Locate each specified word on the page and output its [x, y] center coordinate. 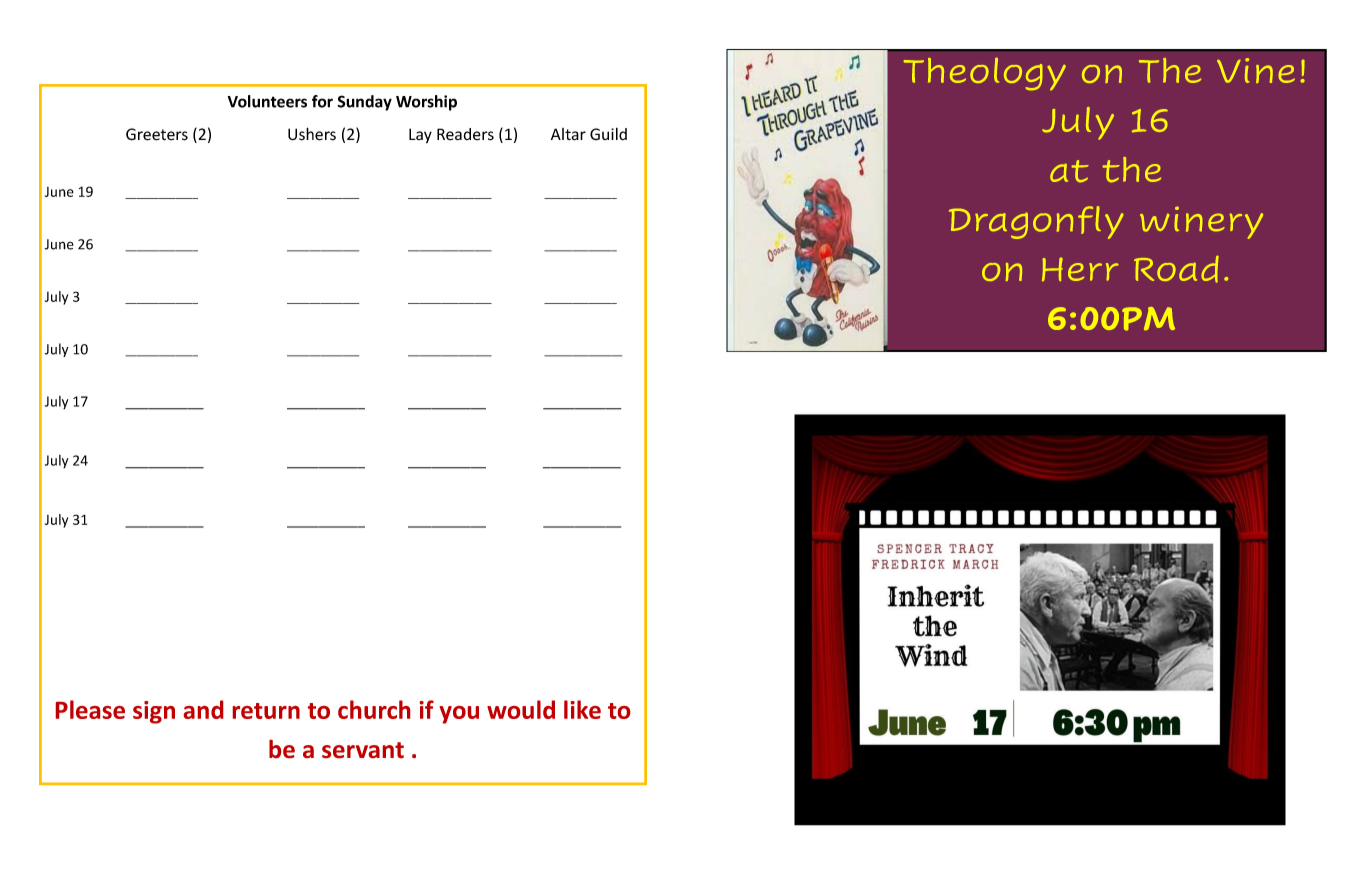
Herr [1080, 269]
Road [1176, 269]
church [374, 709]
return [266, 711]
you [459, 715]
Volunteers [267, 101]
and [203, 709]
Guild [608, 134]
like [582, 709]
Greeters [157, 134]
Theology [985, 74]
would [521, 709]
